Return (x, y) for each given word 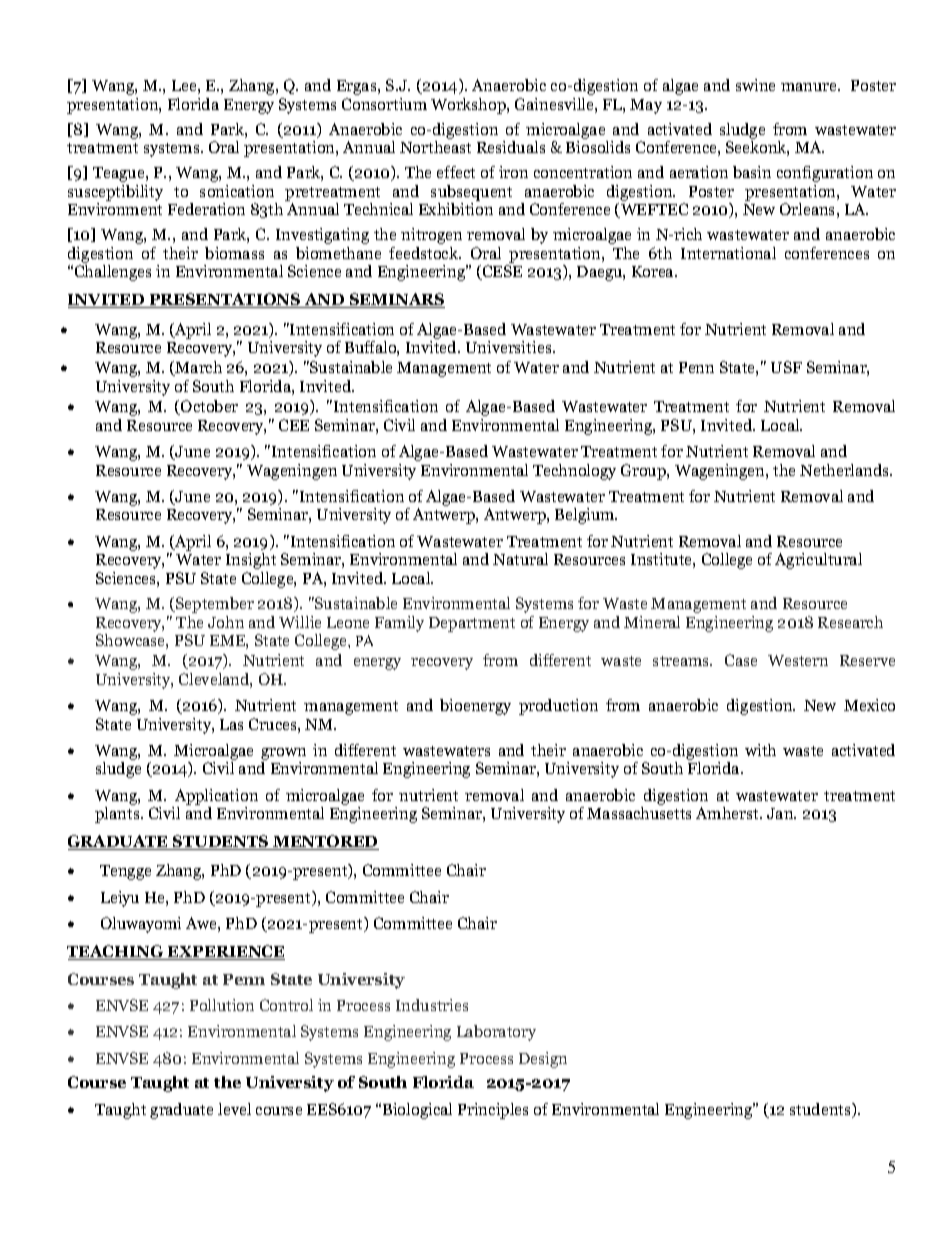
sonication (237, 191)
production (558, 707)
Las (231, 724)
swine (755, 85)
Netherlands (846, 470)
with (760, 750)
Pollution (222, 1005)
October (208, 407)
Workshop (469, 106)
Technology (574, 472)
